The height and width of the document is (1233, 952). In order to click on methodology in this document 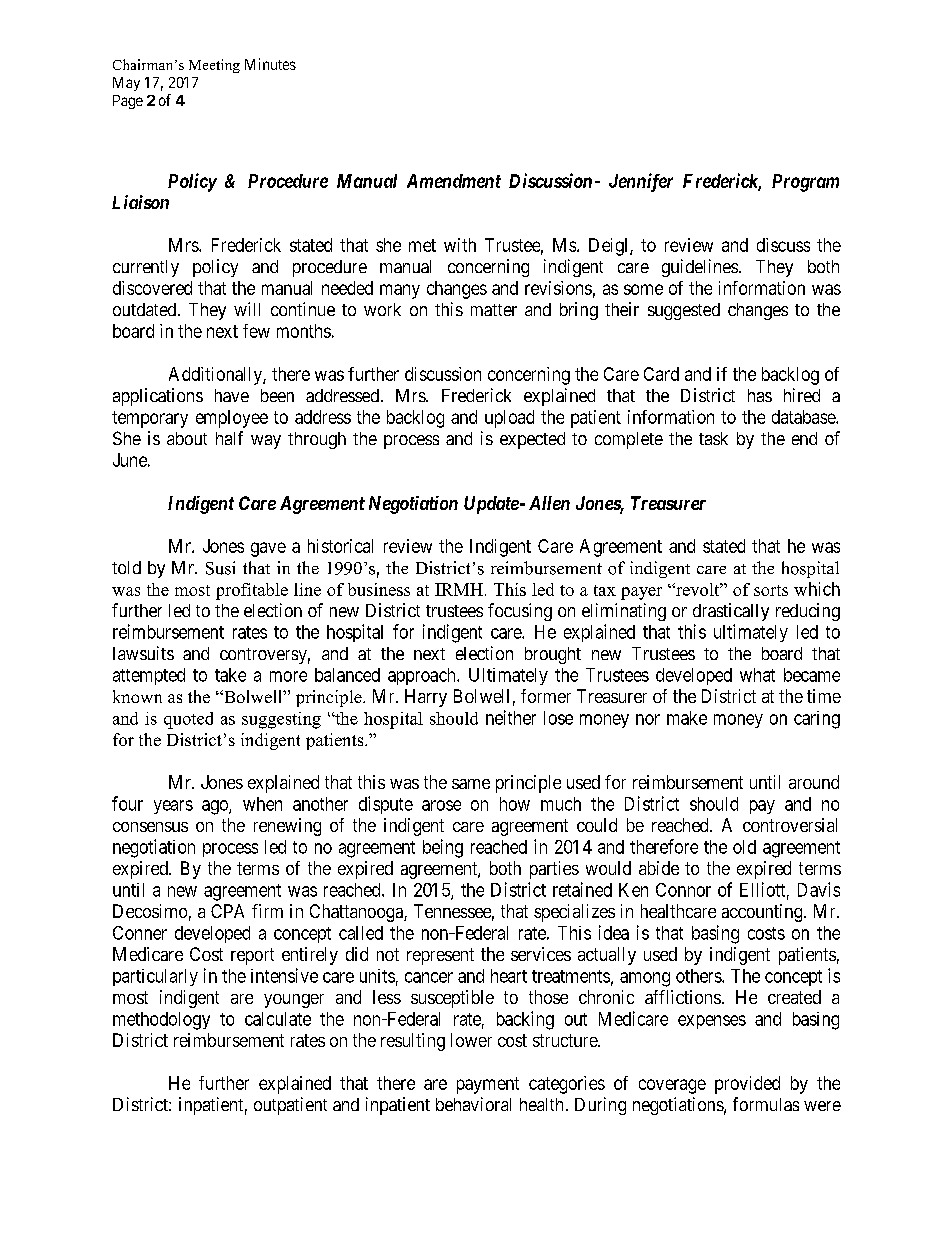, I will do `click(161, 1021)`.
